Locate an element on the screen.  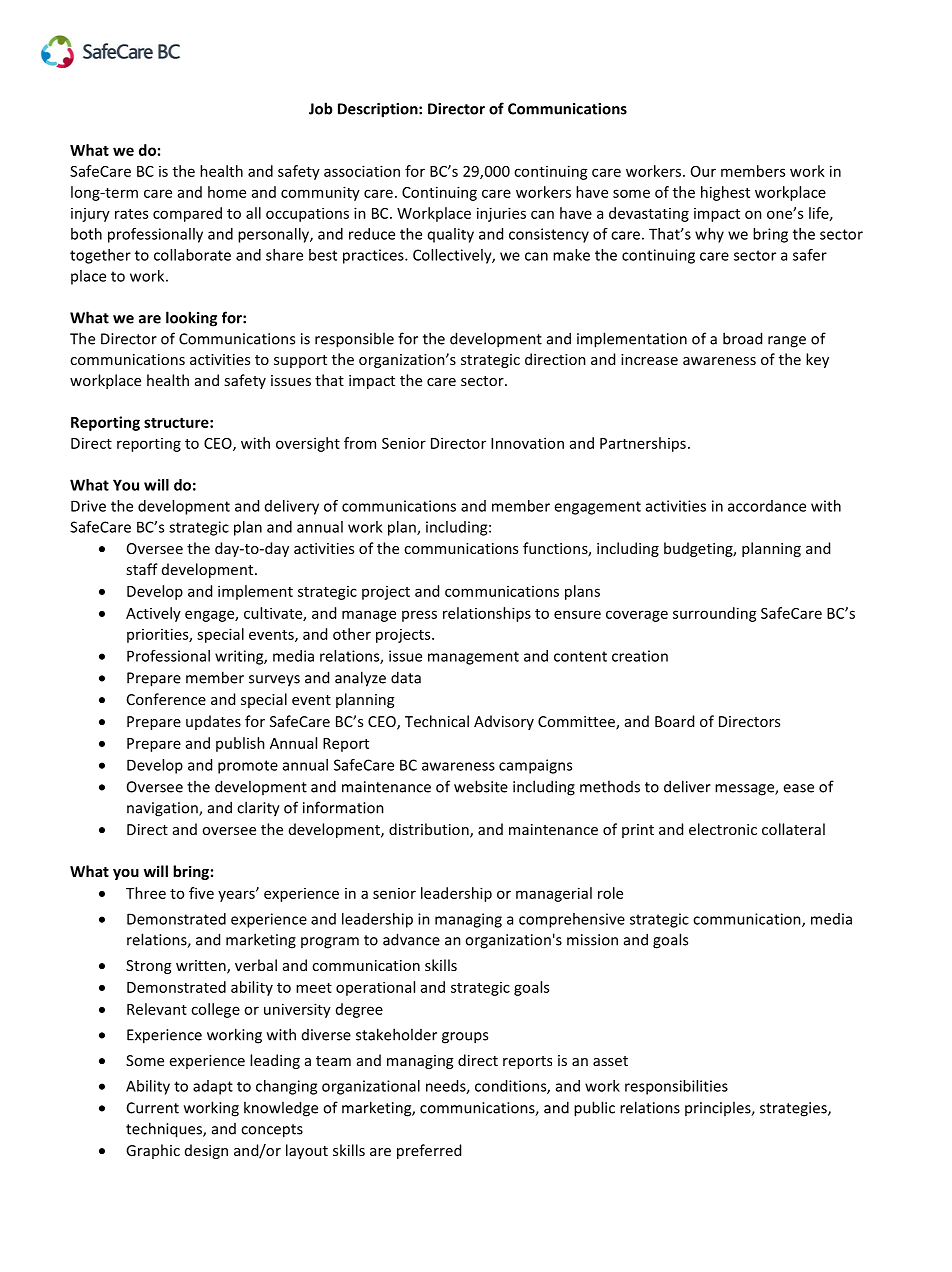
five is located at coordinates (201, 893).
